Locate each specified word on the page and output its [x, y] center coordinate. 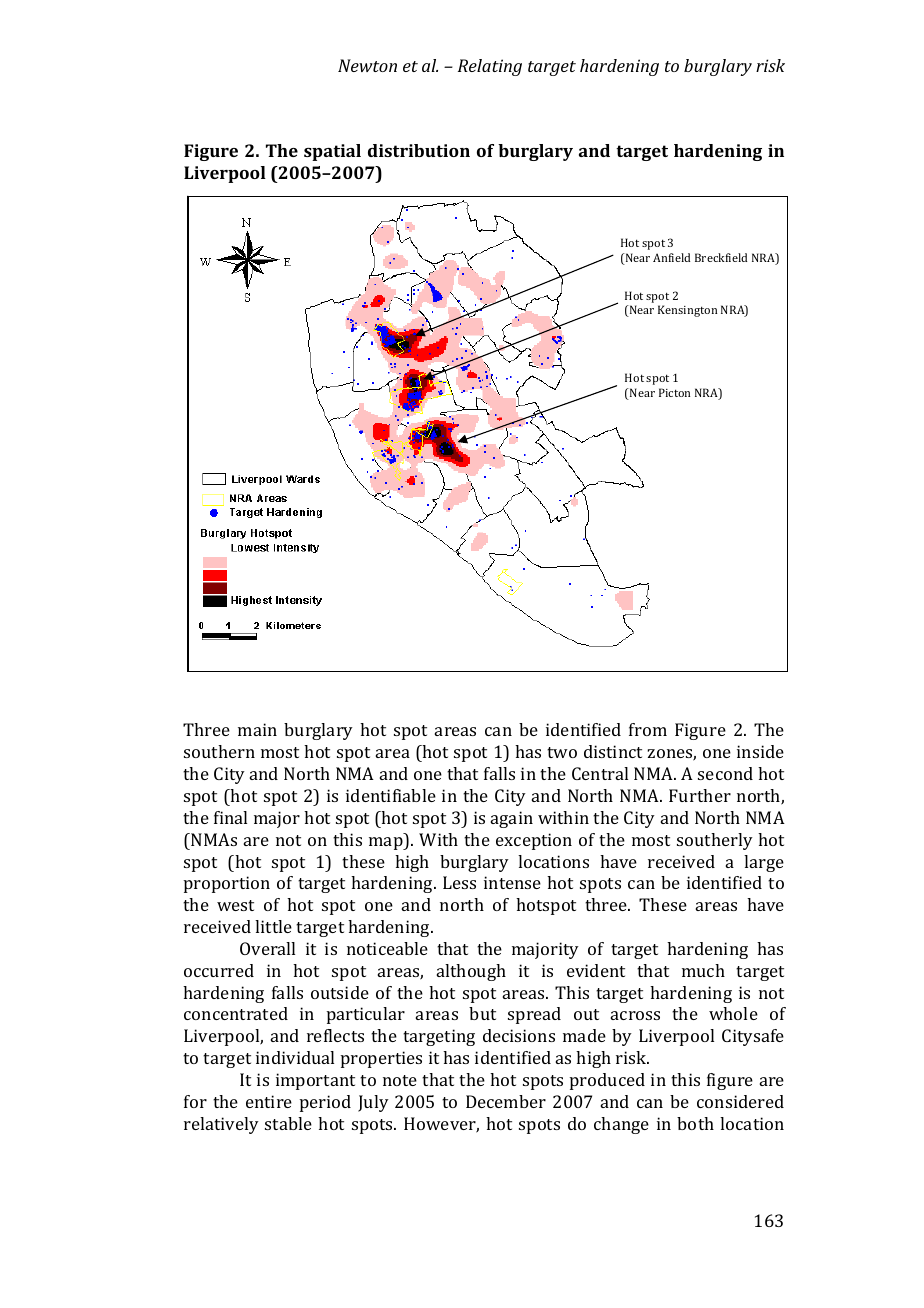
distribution [419, 150]
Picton [674, 392]
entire [269, 1101]
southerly [715, 841]
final [230, 817]
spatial [332, 152]
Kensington [687, 311]
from [648, 729]
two [562, 752]
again [512, 819]
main [257, 729]
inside [760, 751]
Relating [490, 67]
